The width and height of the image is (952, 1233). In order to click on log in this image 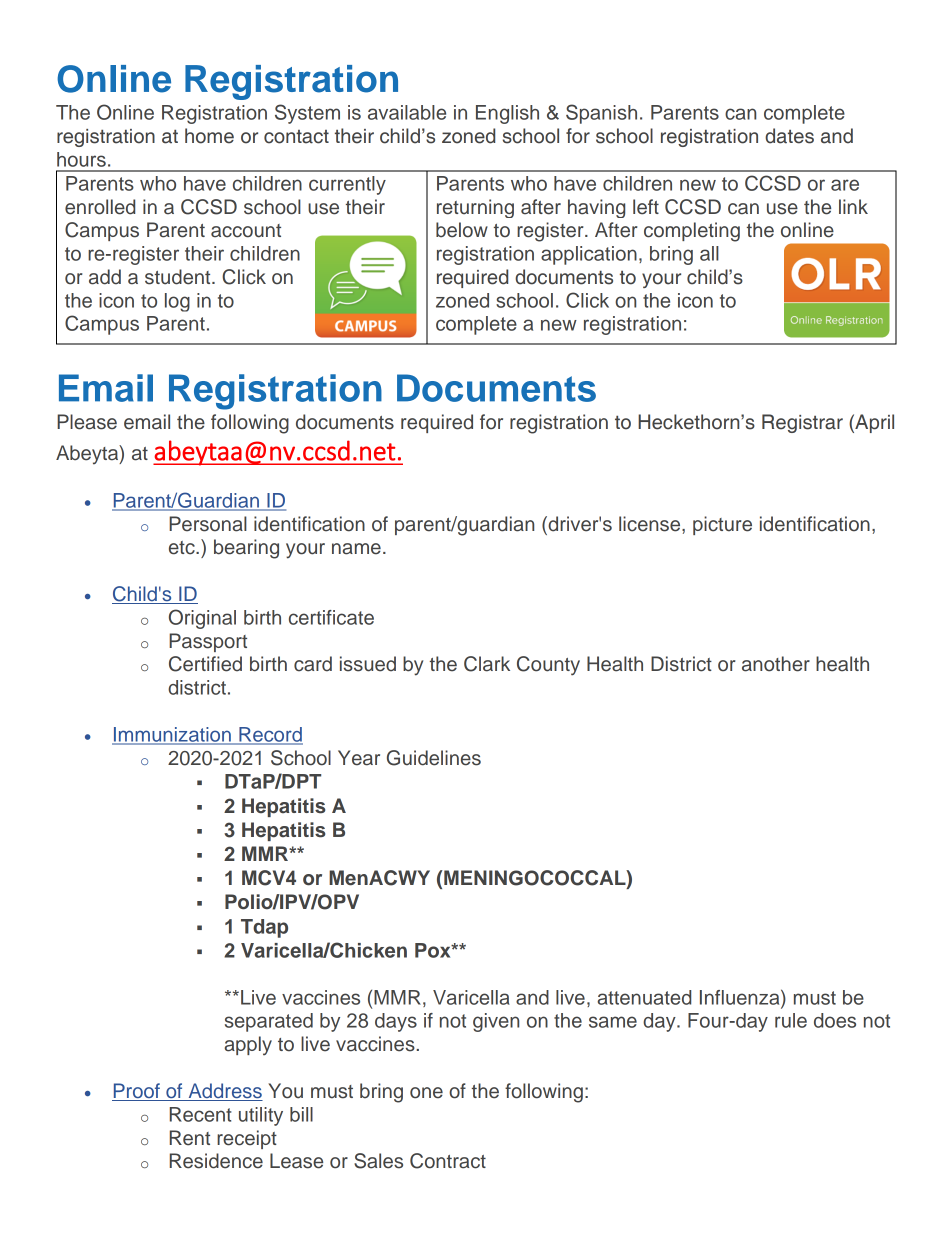, I will do `click(177, 302)`.
